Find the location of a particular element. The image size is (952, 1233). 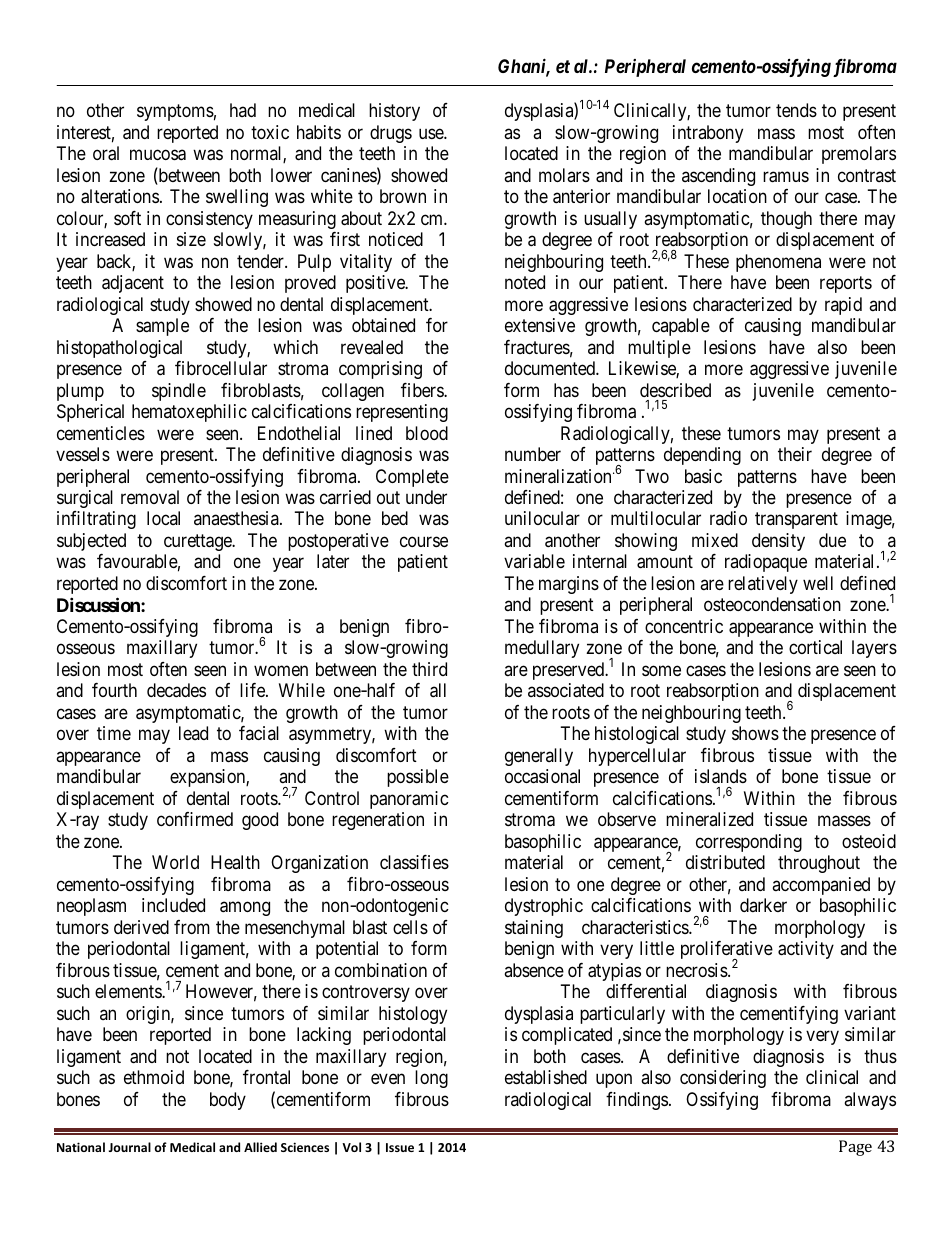

mucosa is located at coordinates (158, 155).
